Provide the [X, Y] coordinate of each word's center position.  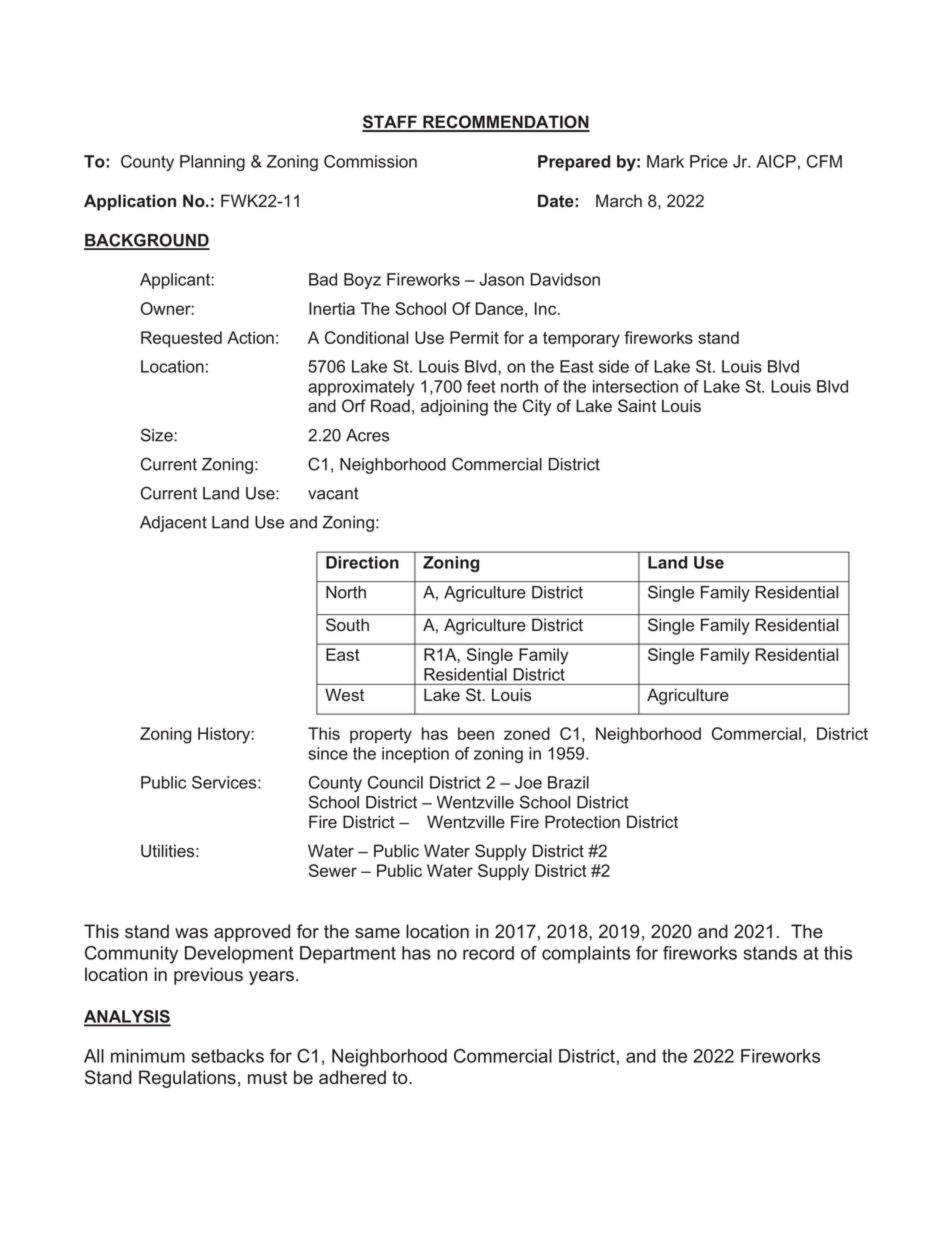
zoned [527, 733]
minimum [148, 1056]
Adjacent [173, 524]
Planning [212, 163]
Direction [362, 562]
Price [709, 161]
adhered [352, 1077]
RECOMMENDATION [505, 123]
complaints [586, 954]
